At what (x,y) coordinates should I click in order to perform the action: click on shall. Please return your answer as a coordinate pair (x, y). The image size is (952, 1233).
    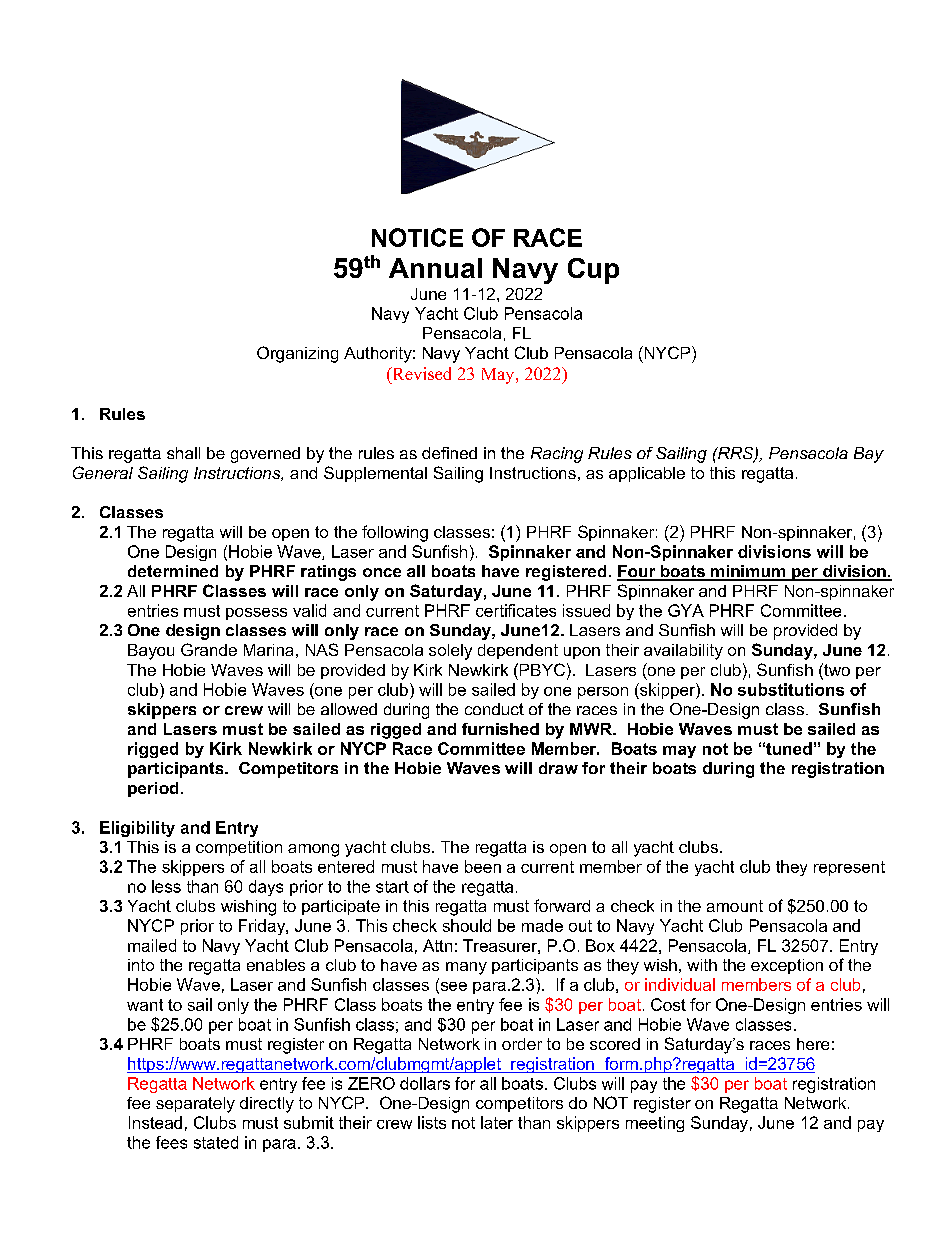
    Looking at the image, I should click on (183, 453).
